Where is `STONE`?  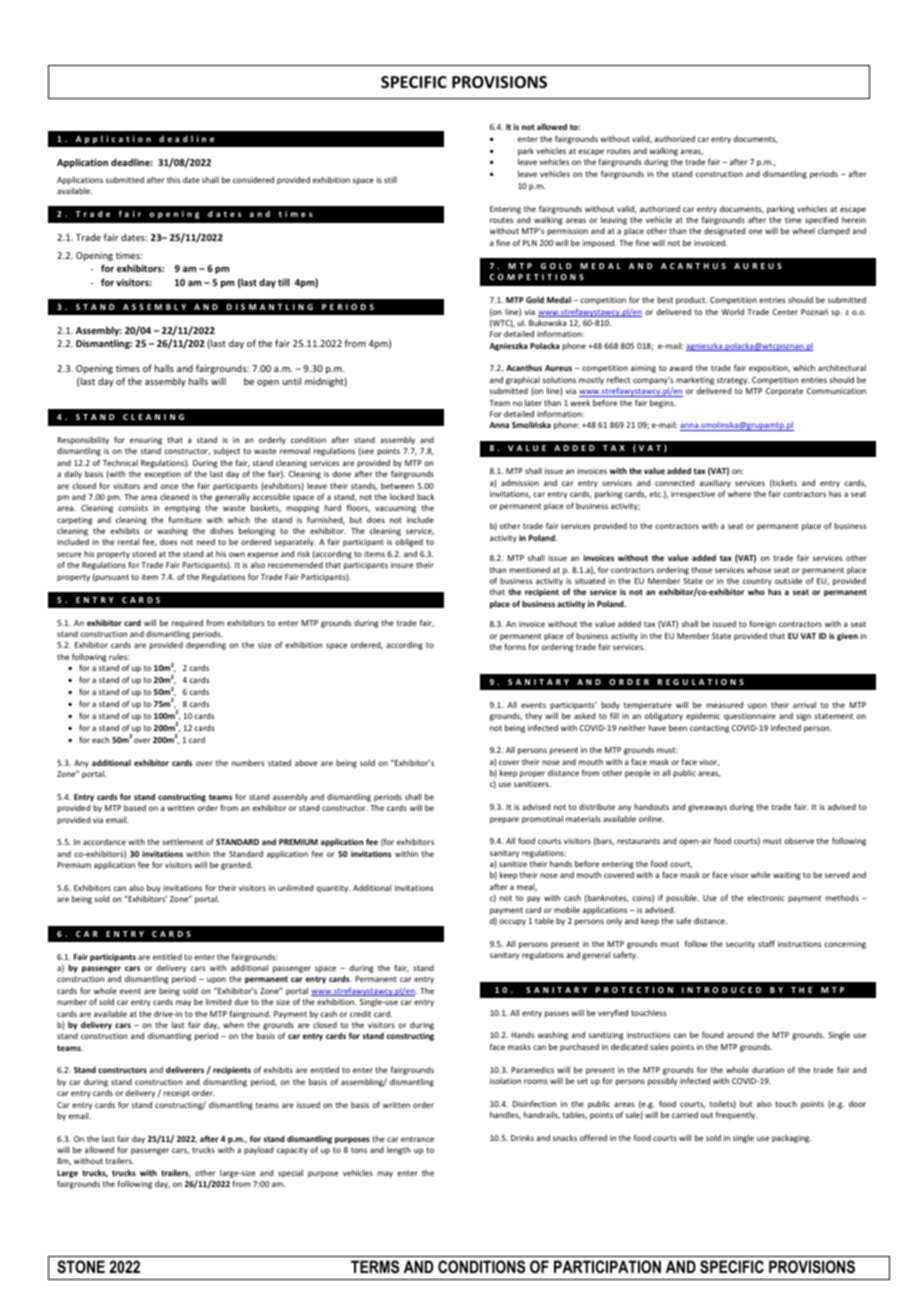
STONE is located at coordinates (81, 1267).
